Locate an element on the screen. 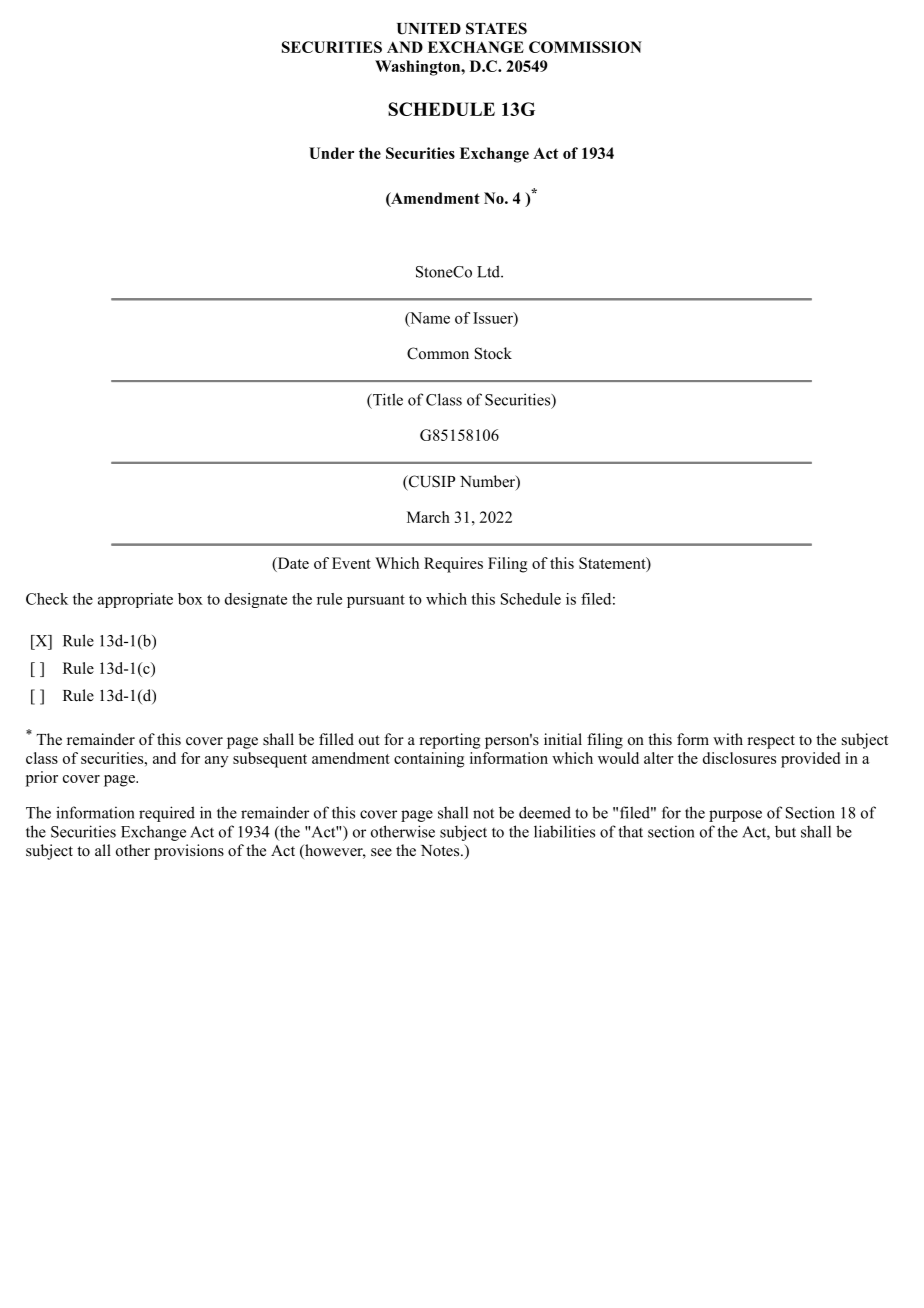  Stock is located at coordinates (493, 353).
